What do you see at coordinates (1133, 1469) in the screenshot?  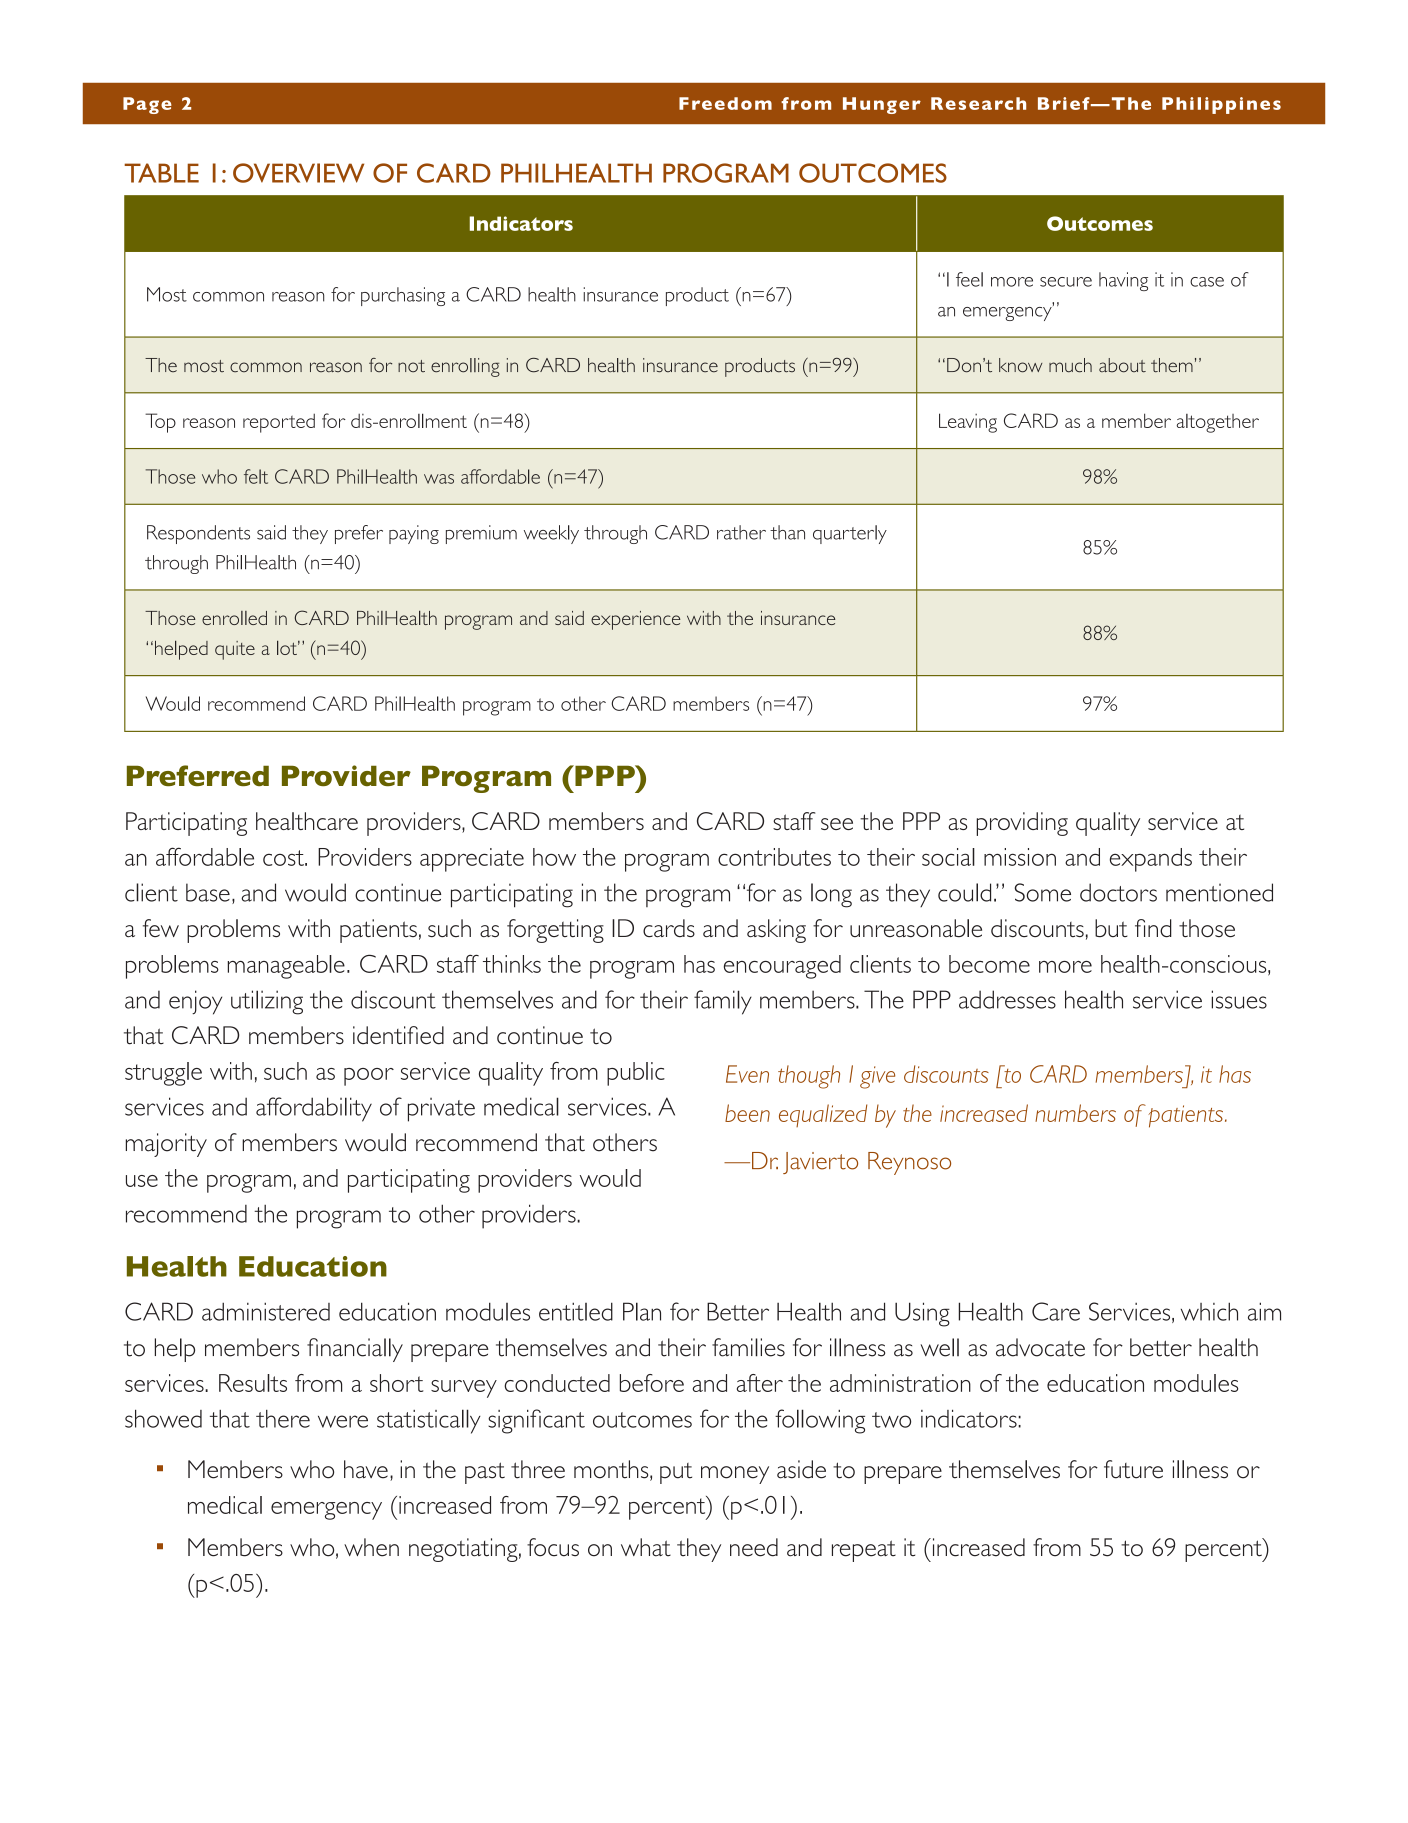 I see `future` at bounding box center [1133, 1469].
